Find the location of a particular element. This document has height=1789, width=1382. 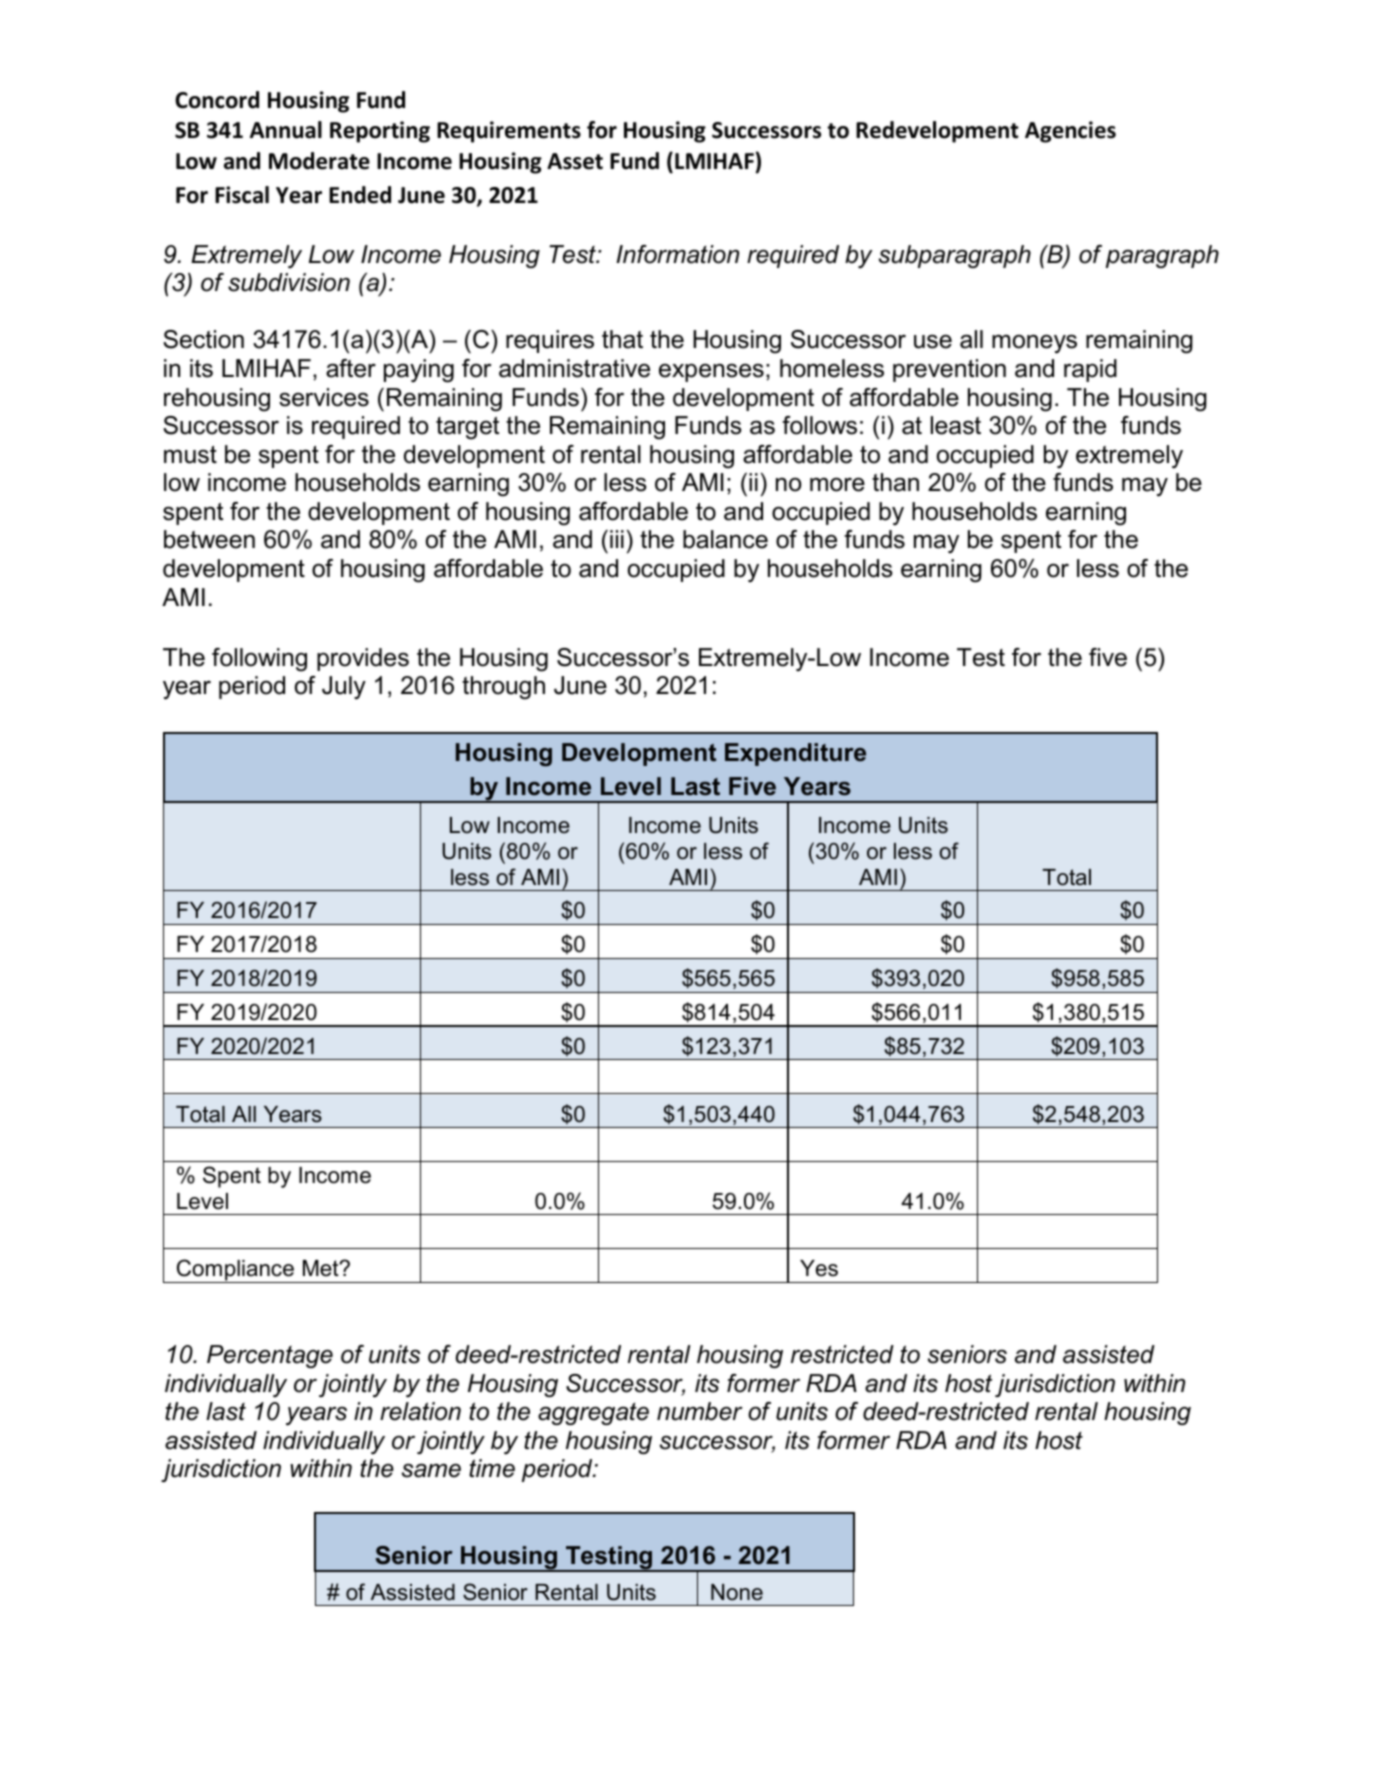

July is located at coordinates (344, 688).
